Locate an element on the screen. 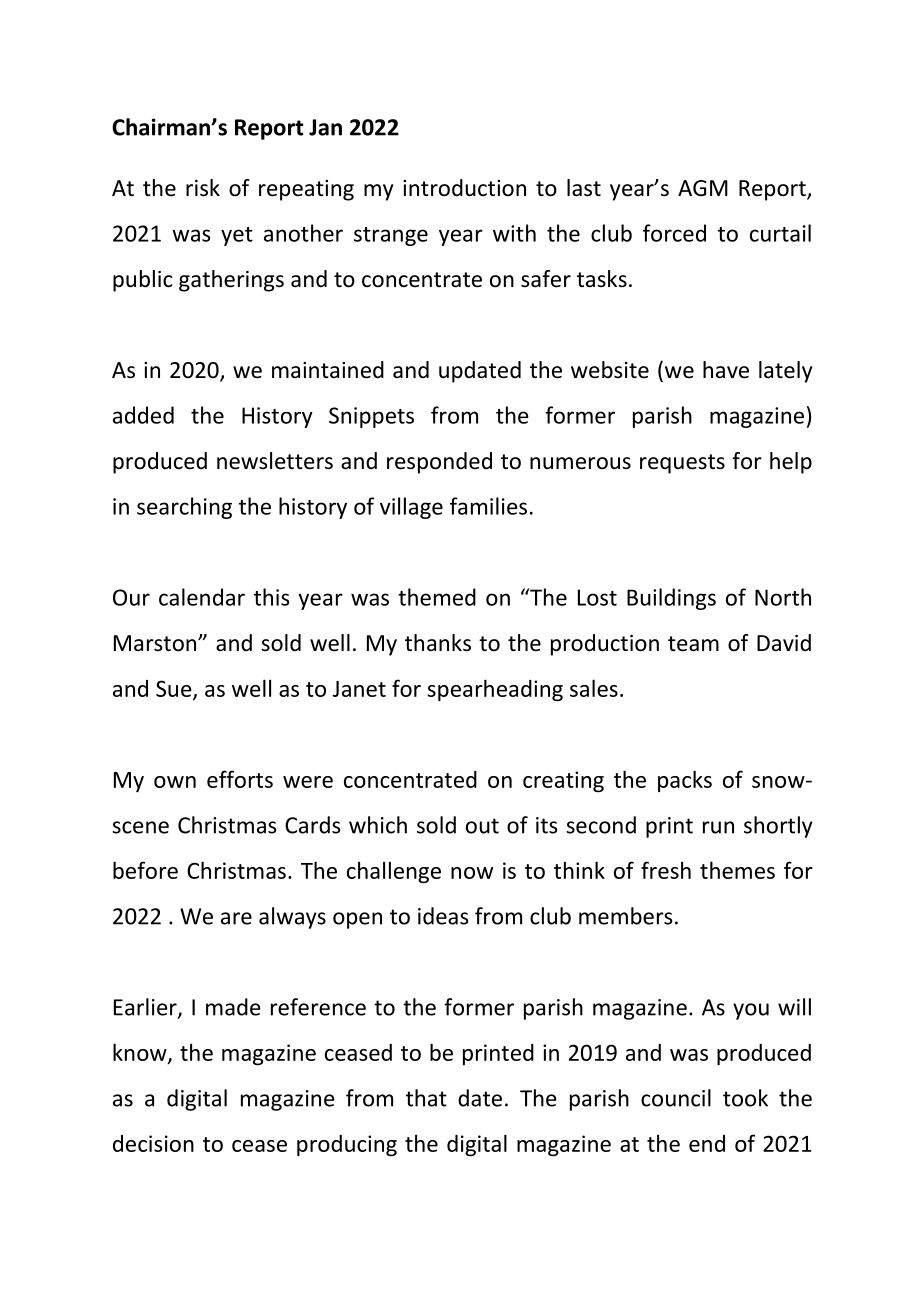 Image resolution: width=924 pixels, height=1308 pixels. yet is located at coordinates (237, 236).
